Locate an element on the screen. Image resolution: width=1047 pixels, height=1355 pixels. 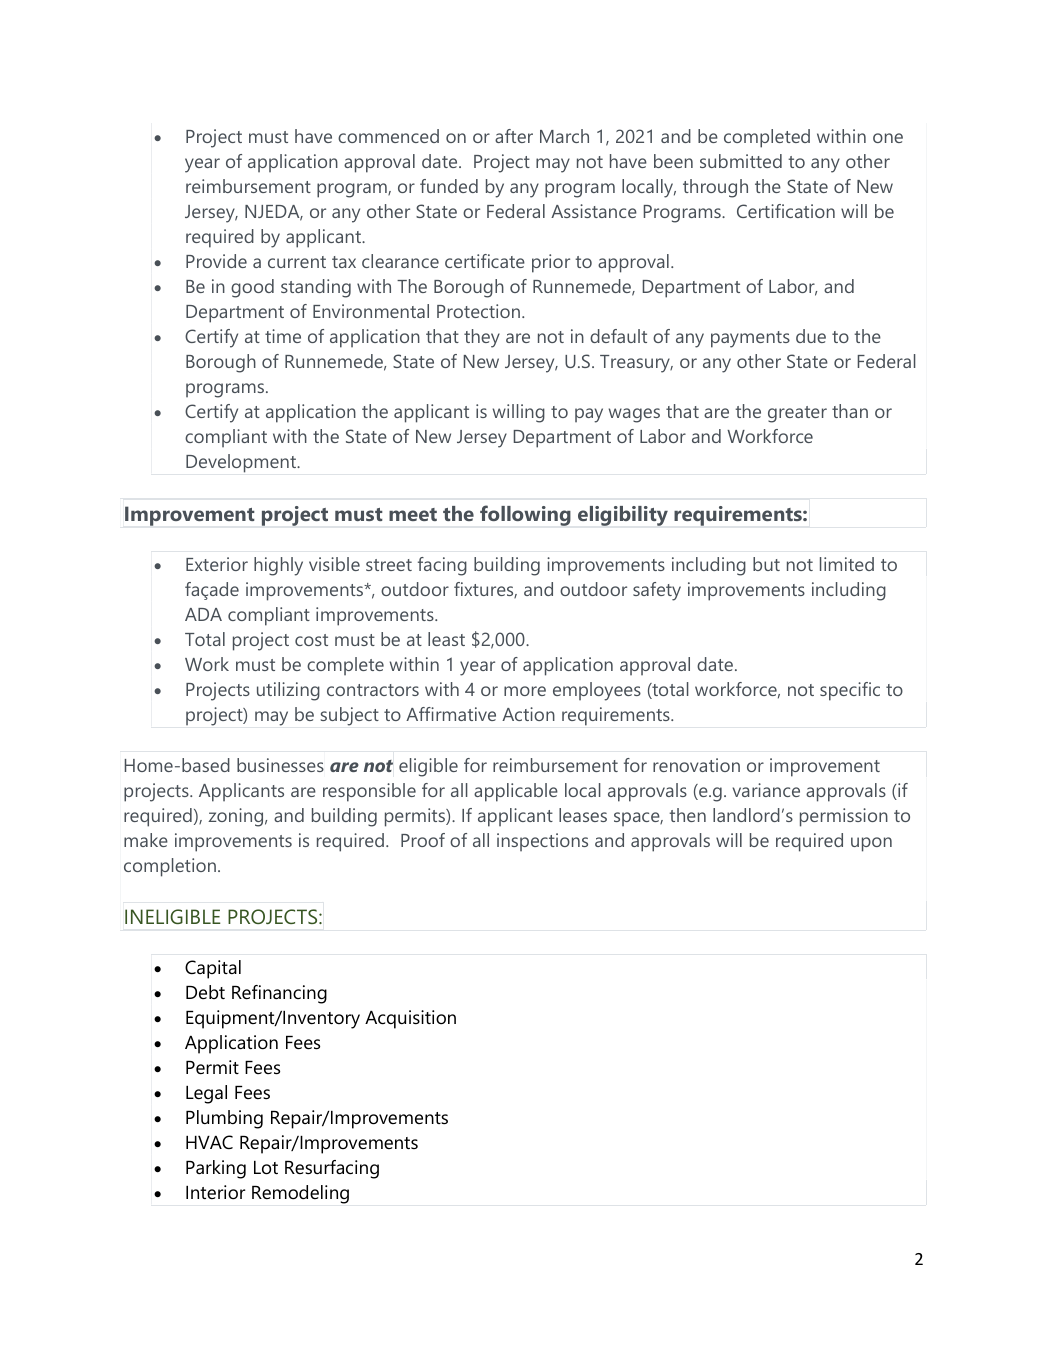
Remodeling is located at coordinates (300, 1194).
